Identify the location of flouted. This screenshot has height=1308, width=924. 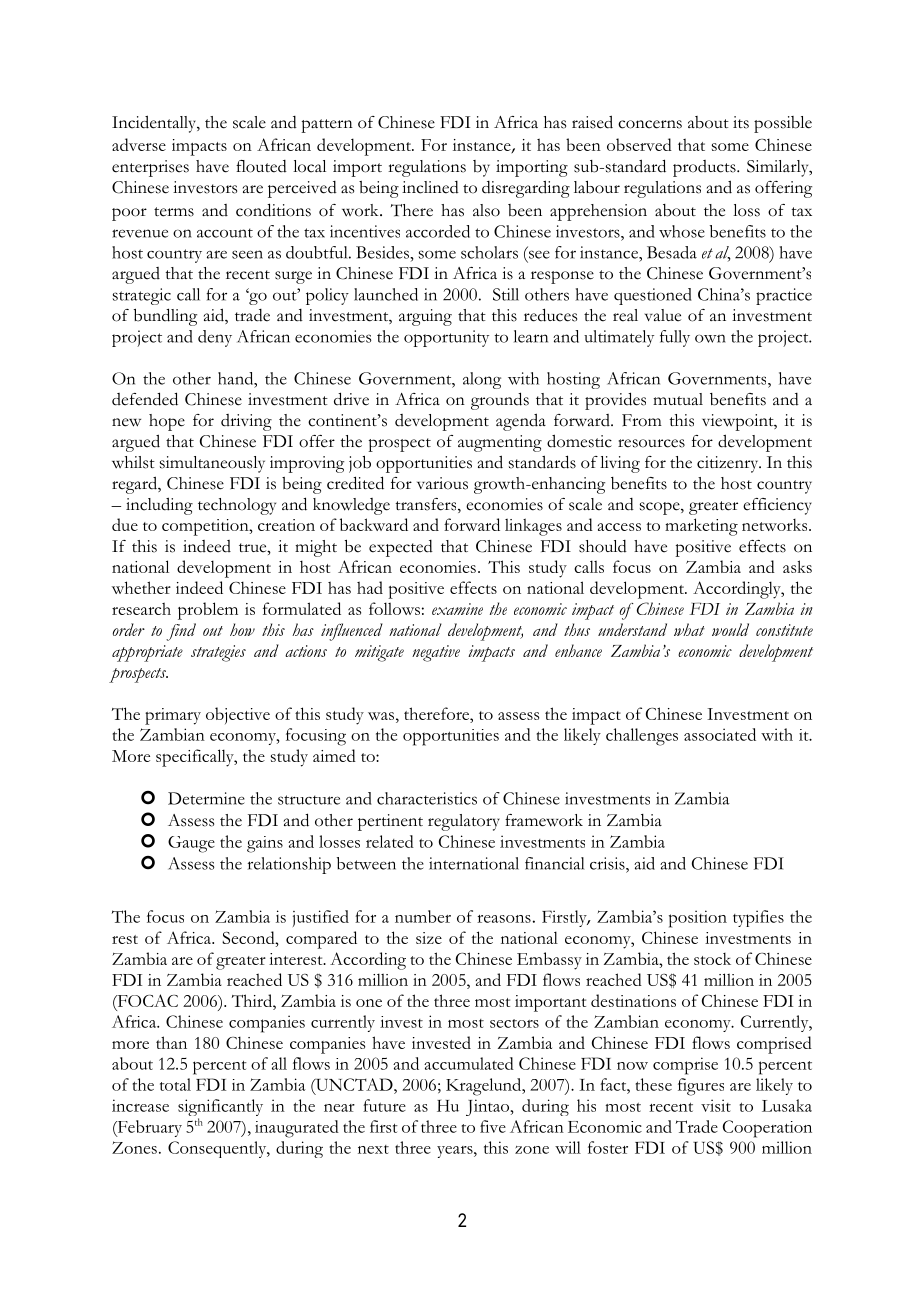
(261, 166).
